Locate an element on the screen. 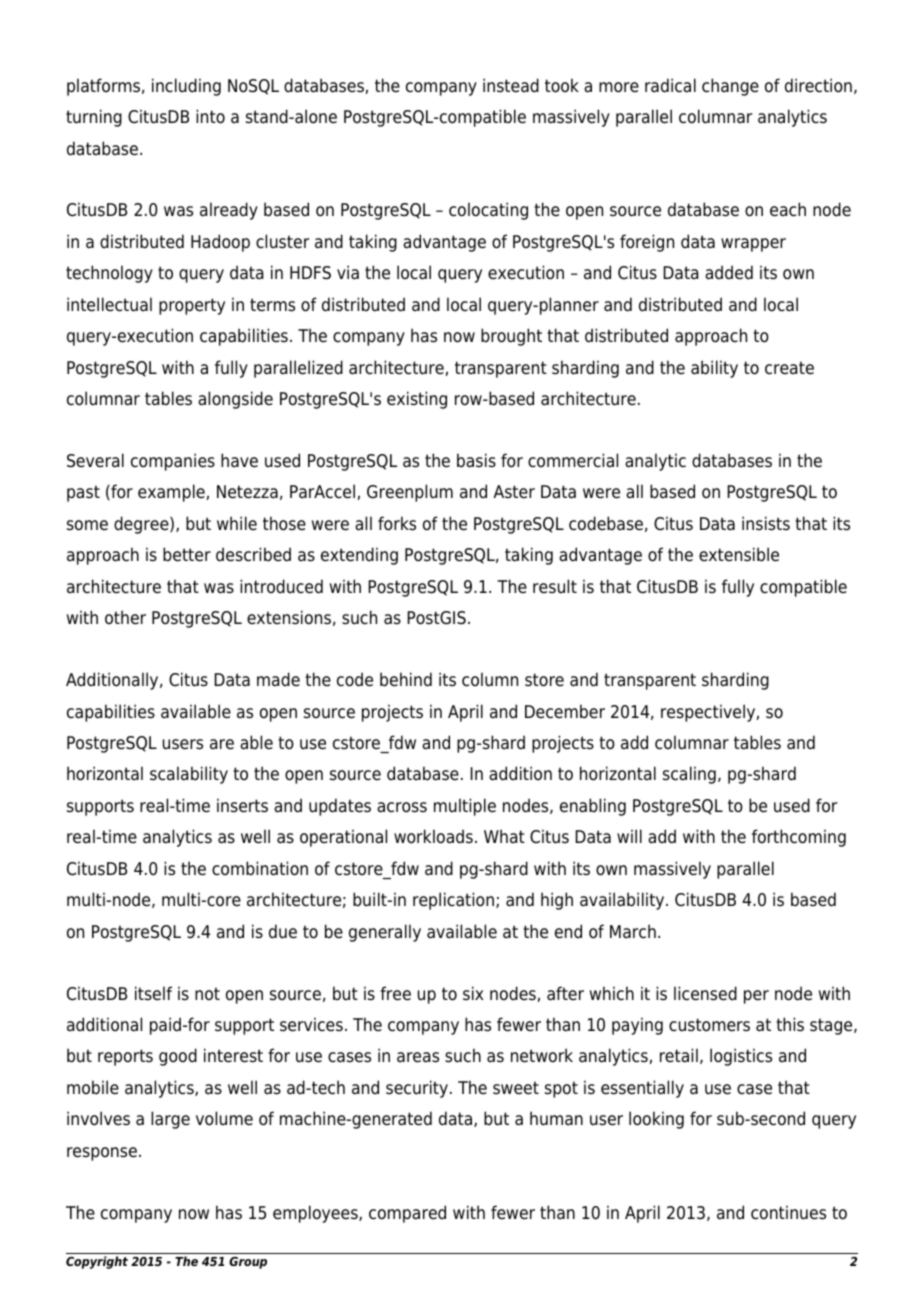  into is located at coordinates (210, 116).
